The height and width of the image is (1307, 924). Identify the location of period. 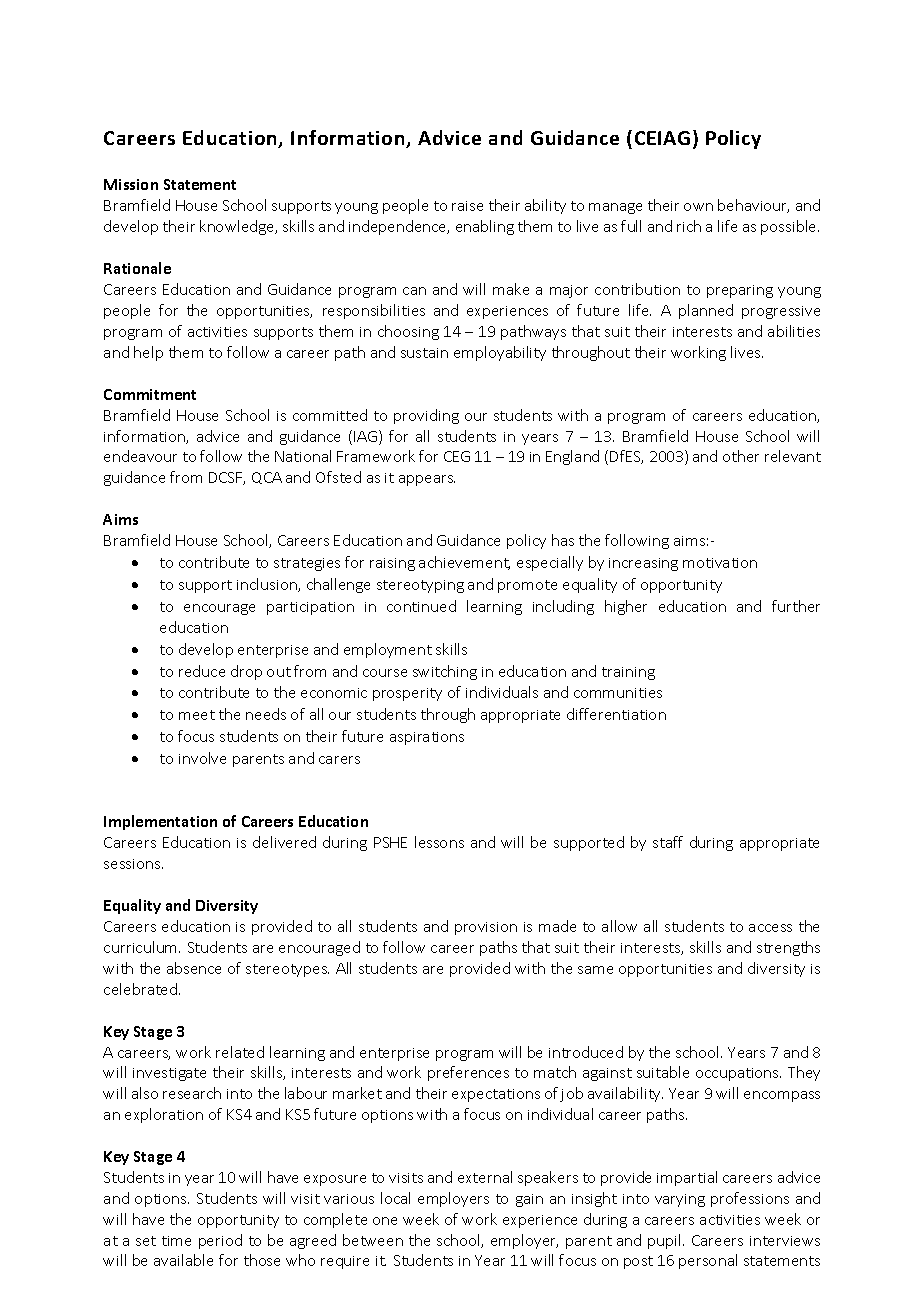
(220, 1241).
